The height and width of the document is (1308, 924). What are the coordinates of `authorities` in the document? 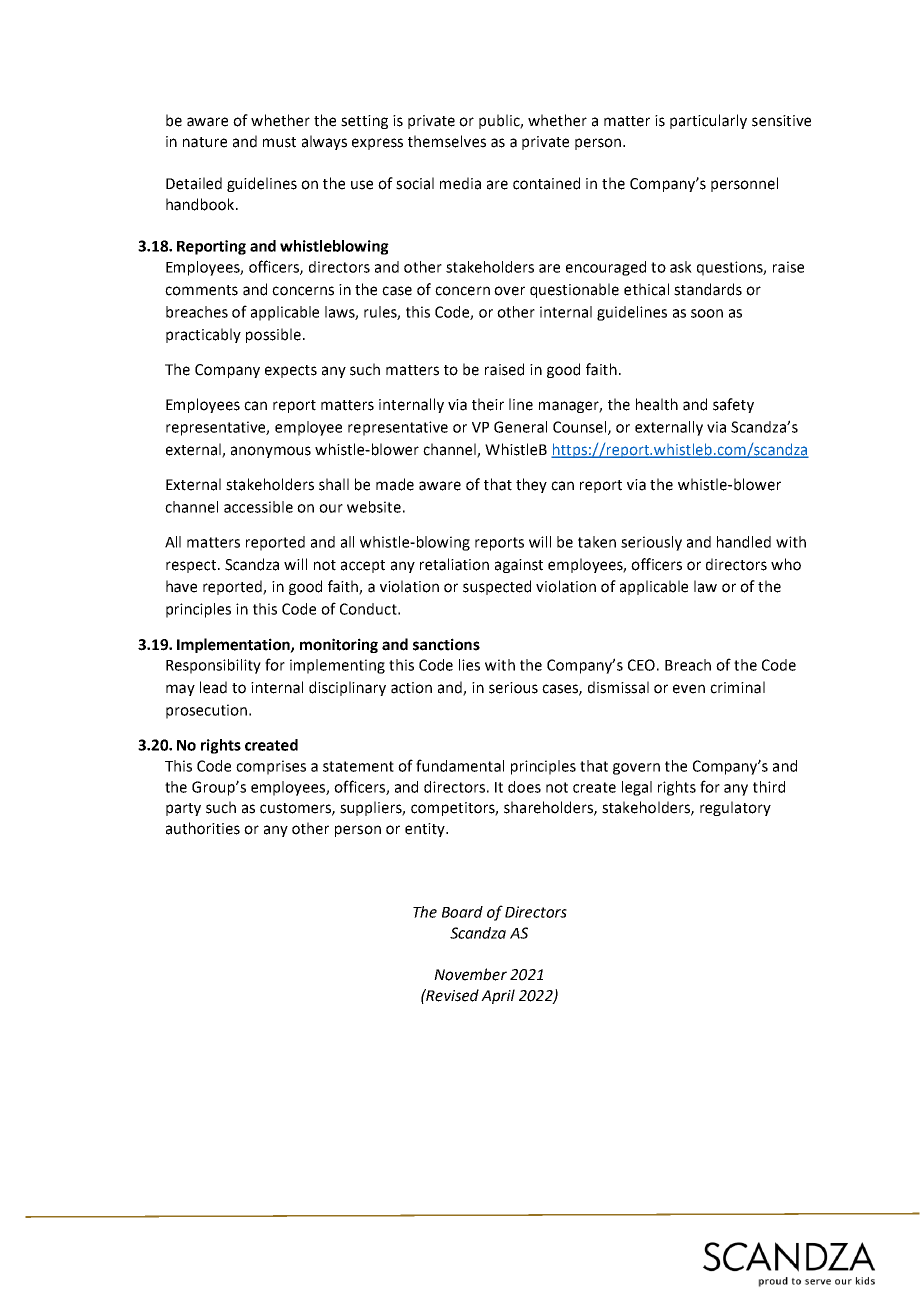 It's located at (203, 828).
